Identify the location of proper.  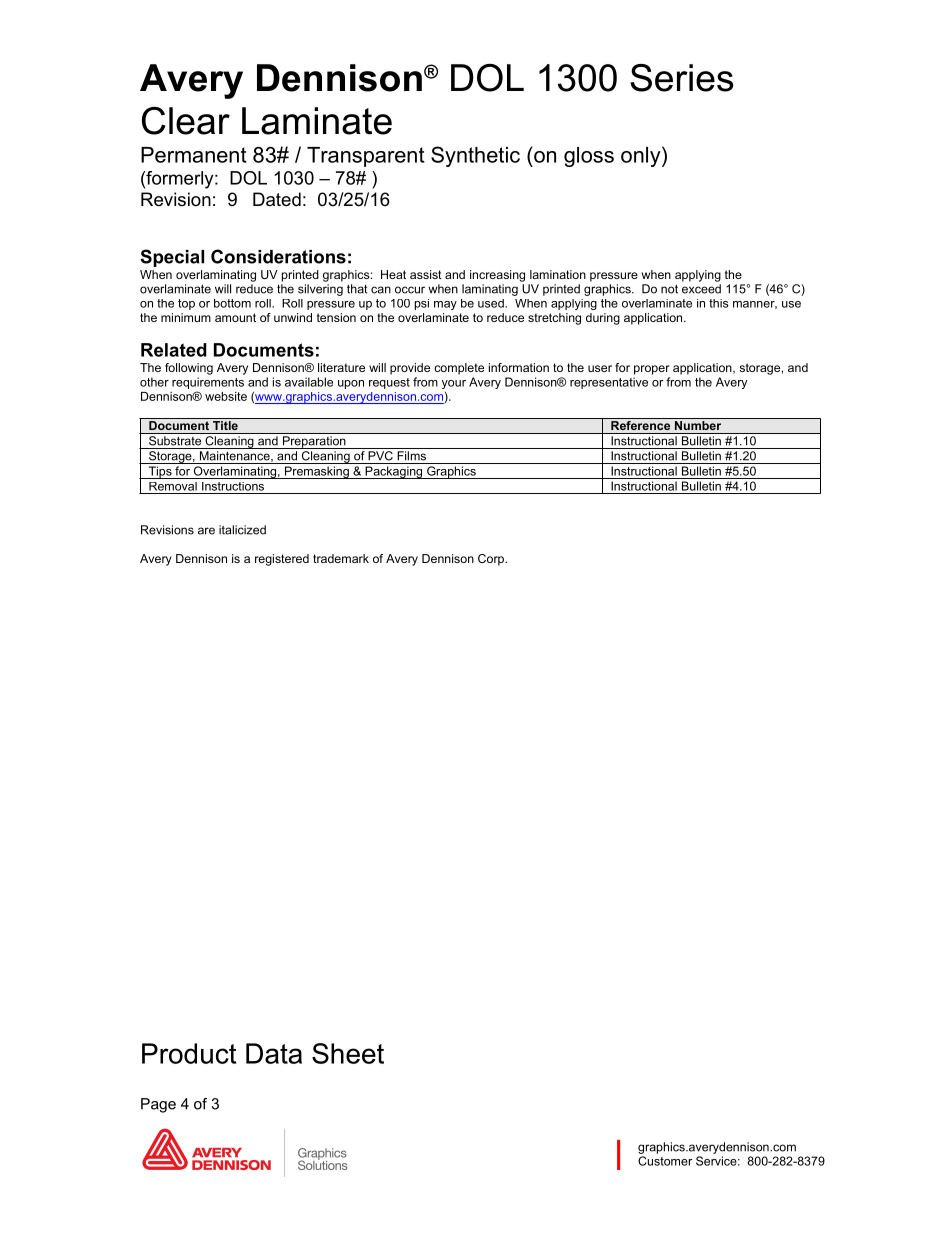
(652, 370).
